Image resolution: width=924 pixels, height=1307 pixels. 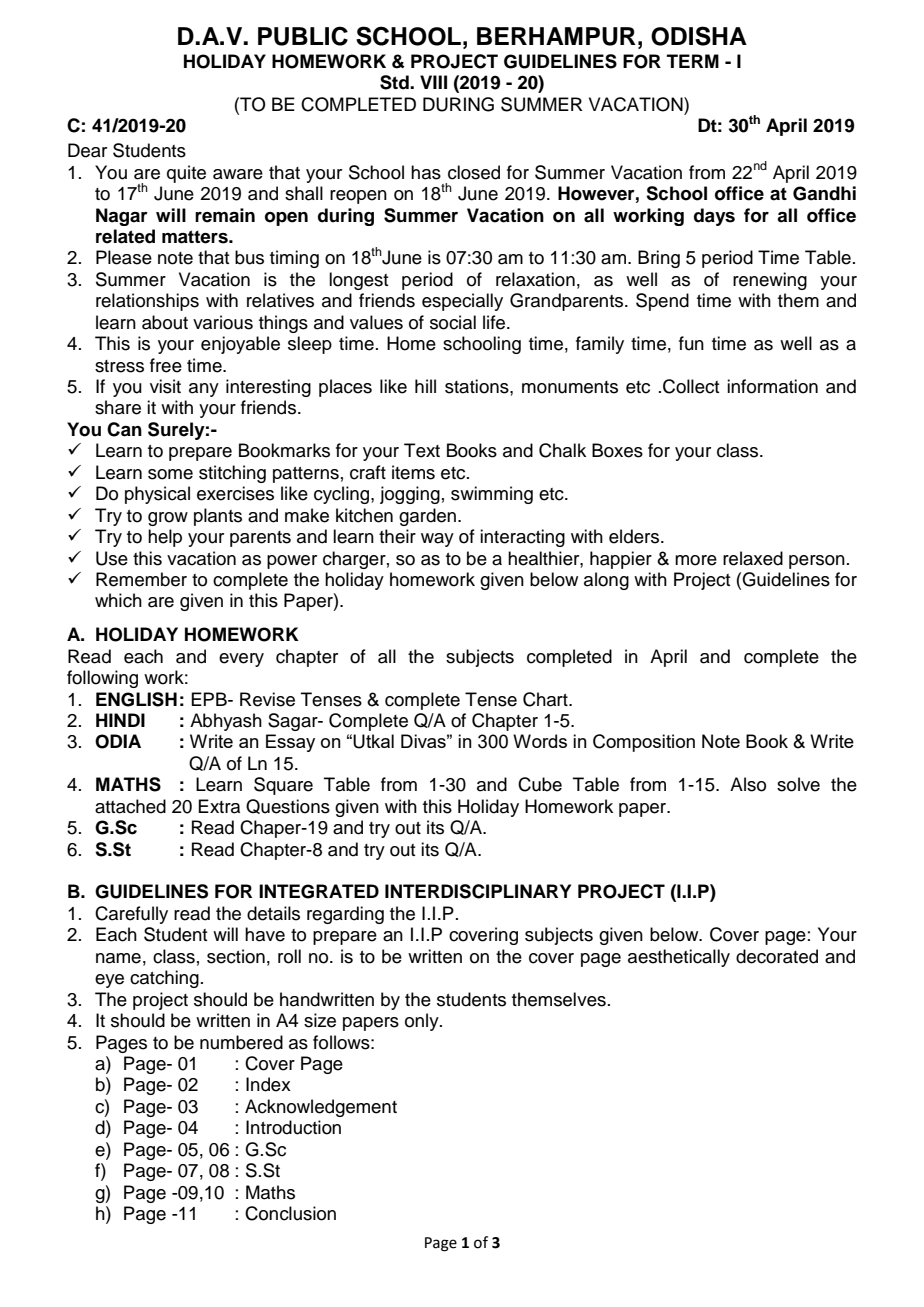 I want to click on TERM, so click(x=693, y=61).
